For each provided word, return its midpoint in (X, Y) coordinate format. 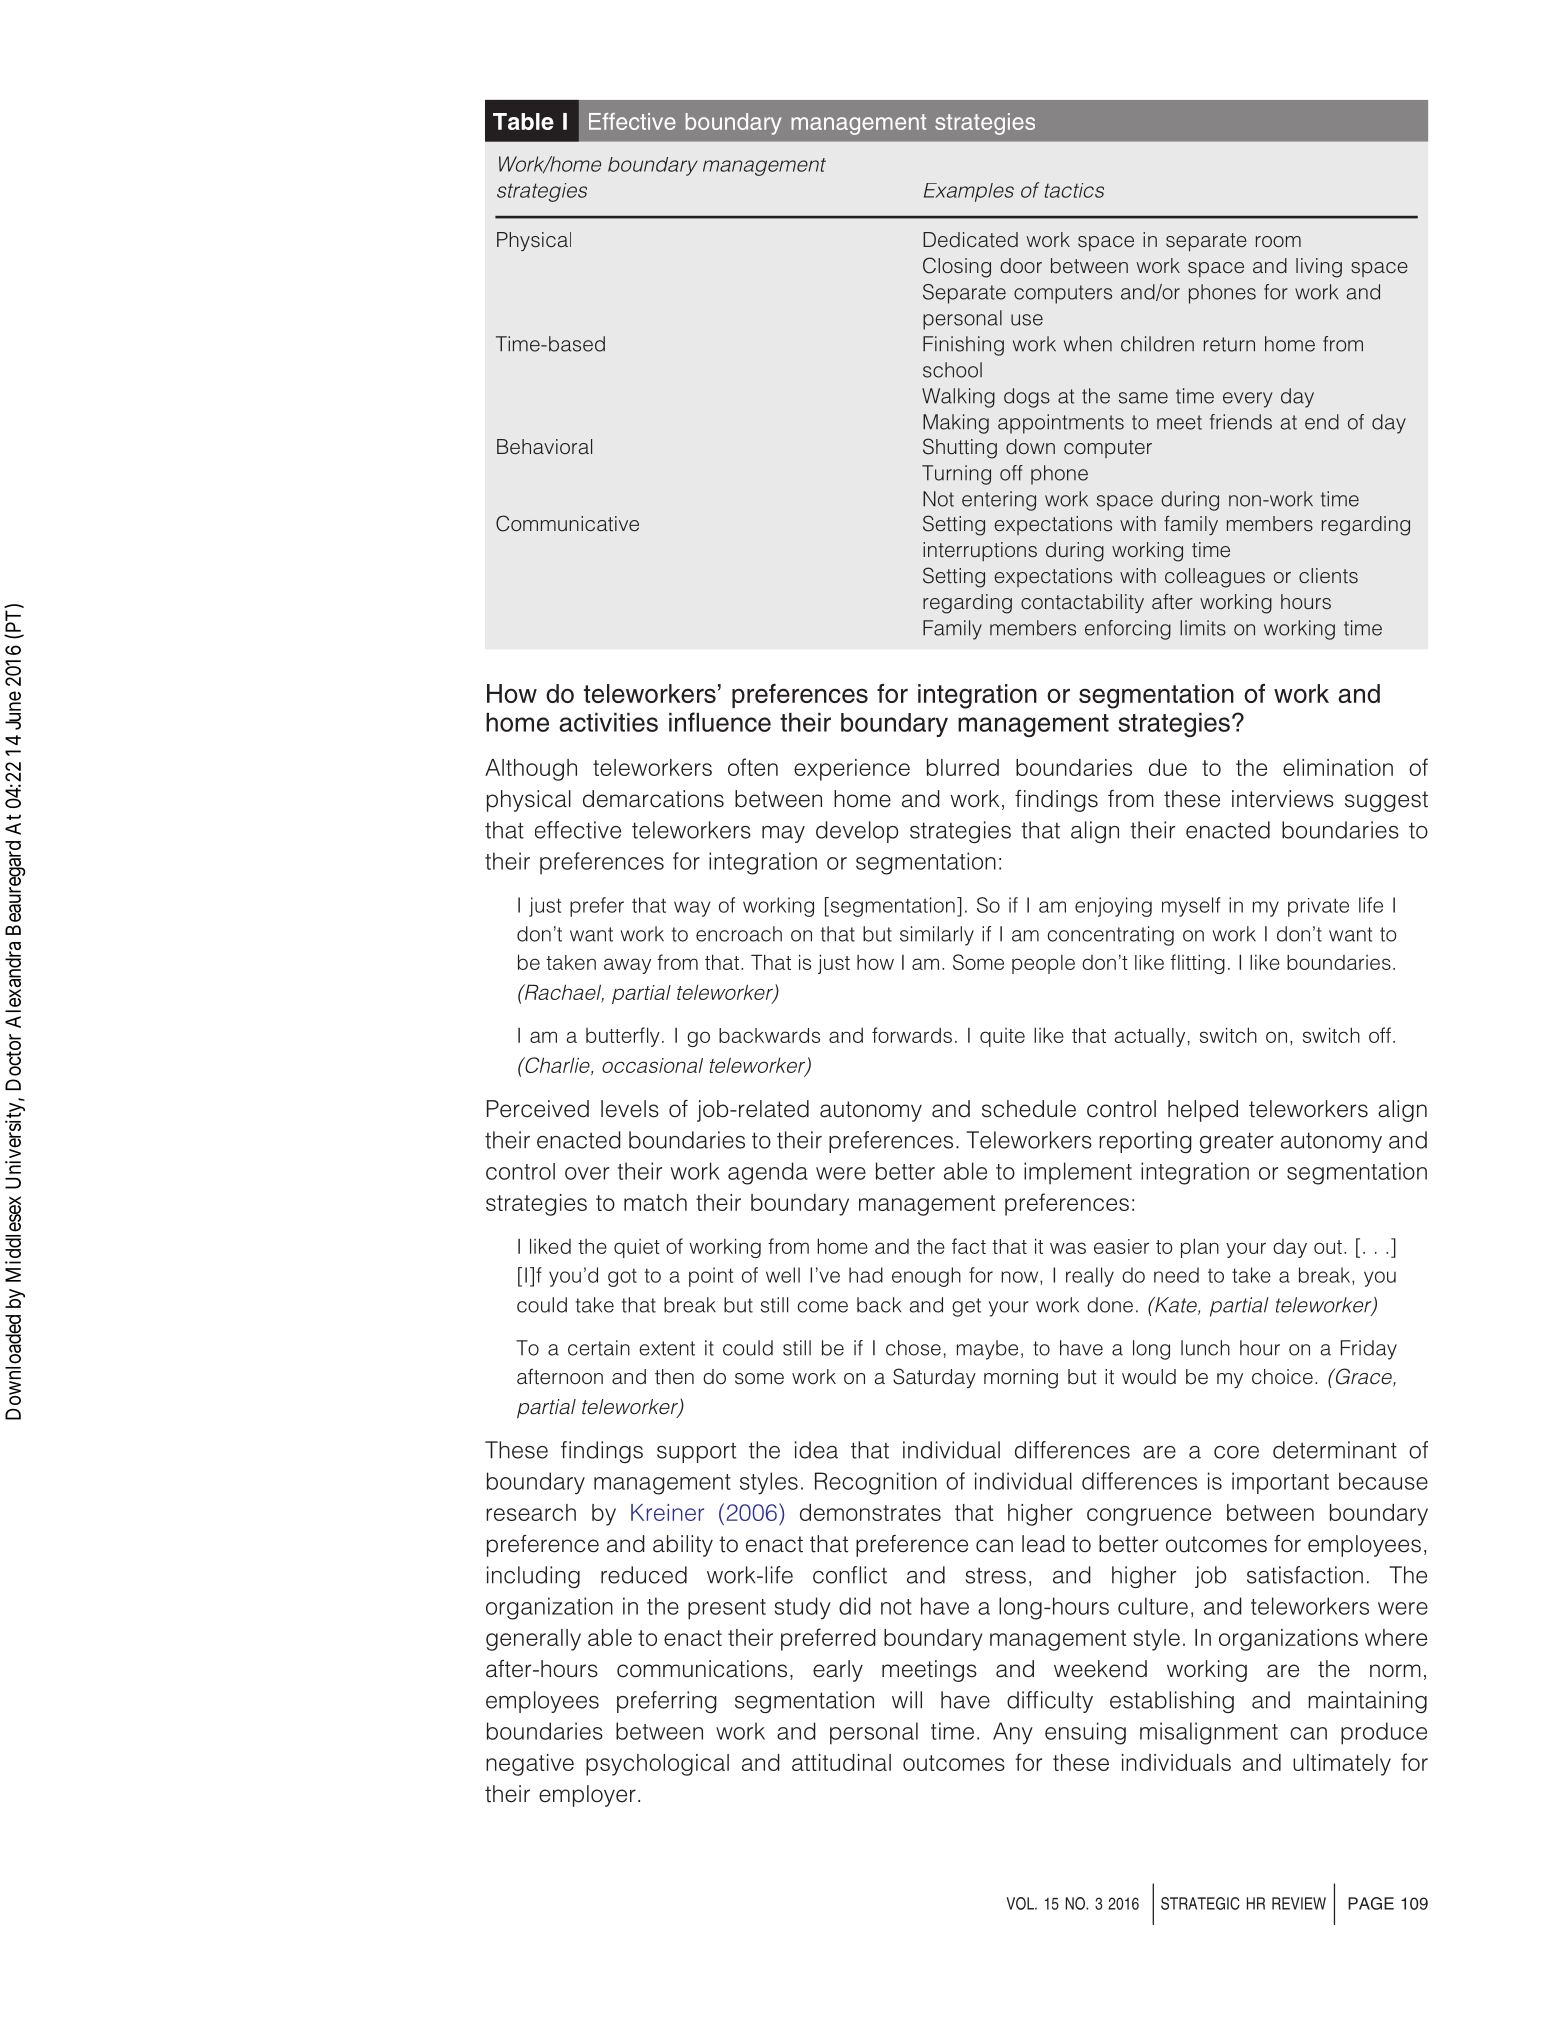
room (1278, 242)
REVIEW (1299, 1903)
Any (1013, 1733)
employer (587, 1796)
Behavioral (544, 447)
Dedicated (970, 240)
